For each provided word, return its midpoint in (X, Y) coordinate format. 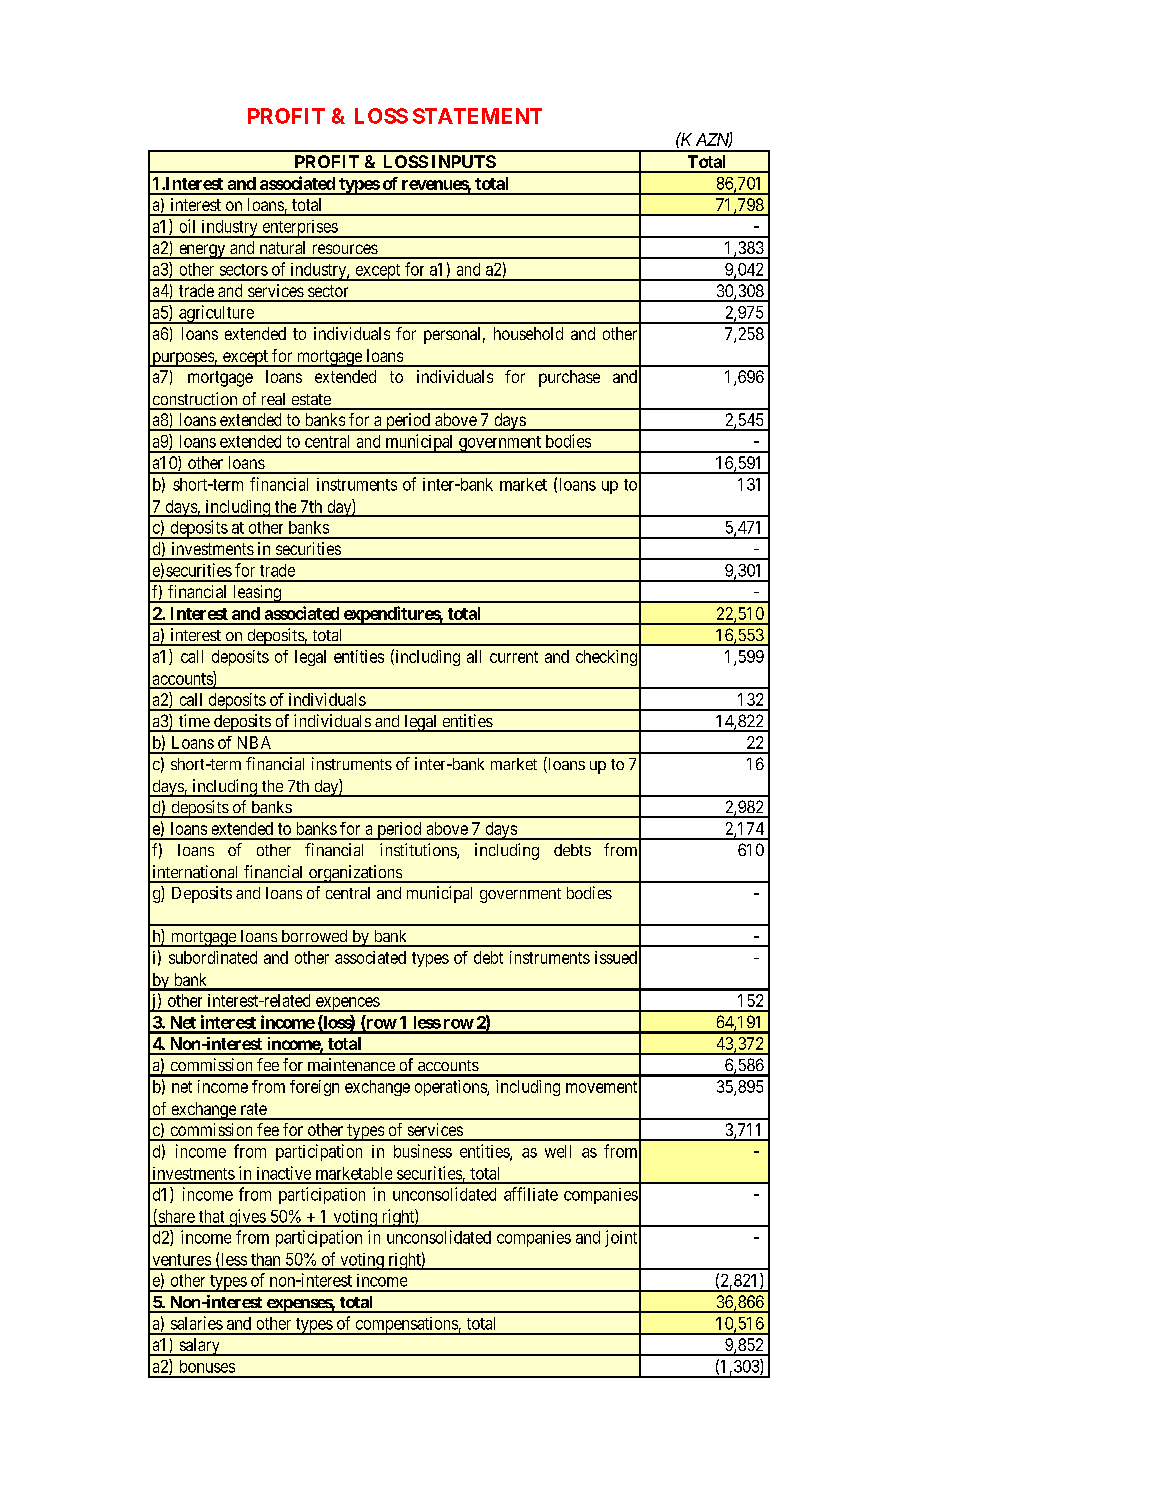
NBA (254, 742)
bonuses (207, 1366)
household (528, 333)
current (514, 657)
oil (187, 226)
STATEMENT (477, 116)
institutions (419, 851)
